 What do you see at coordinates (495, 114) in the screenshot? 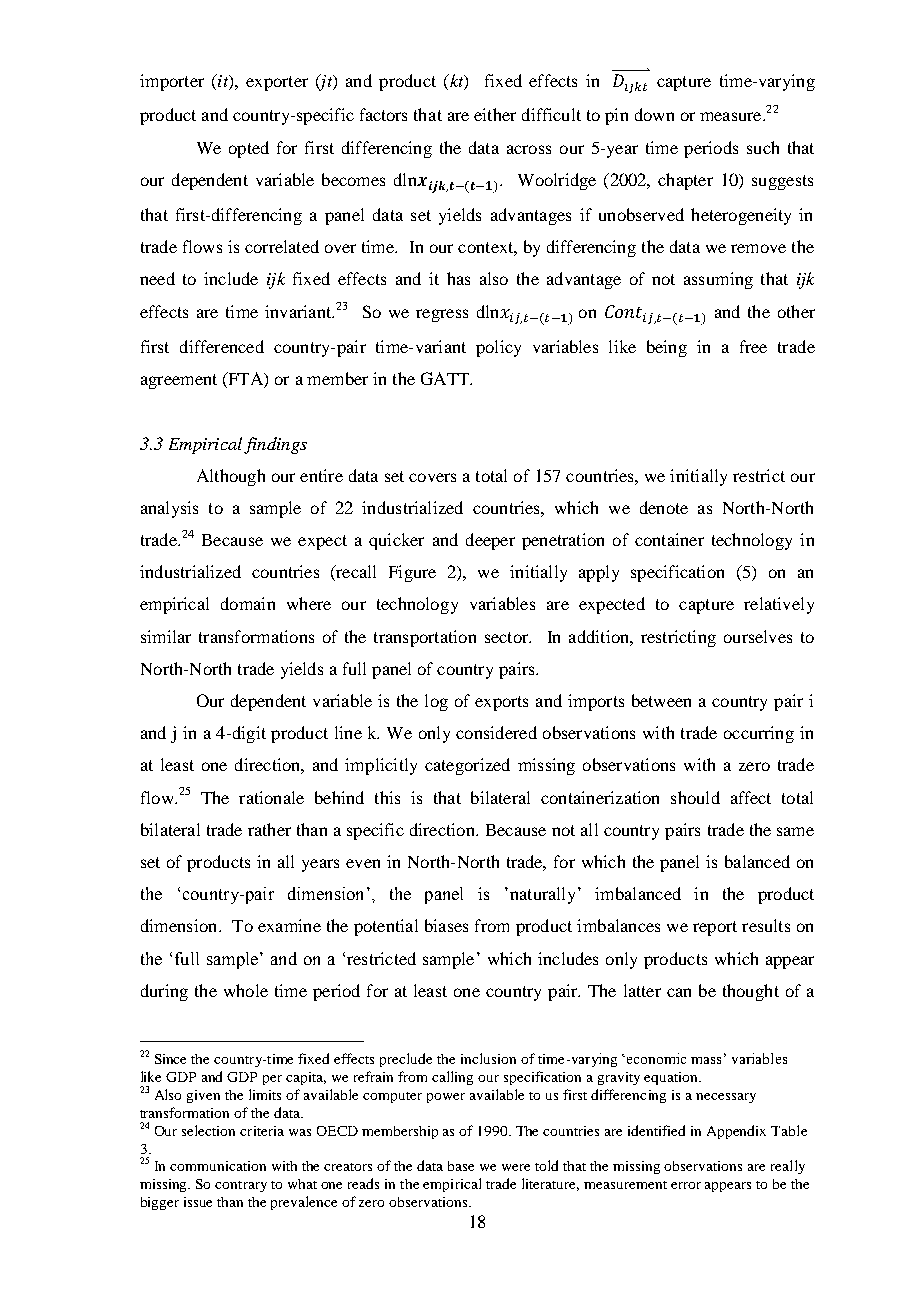
I see `either` at bounding box center [495, 114].
